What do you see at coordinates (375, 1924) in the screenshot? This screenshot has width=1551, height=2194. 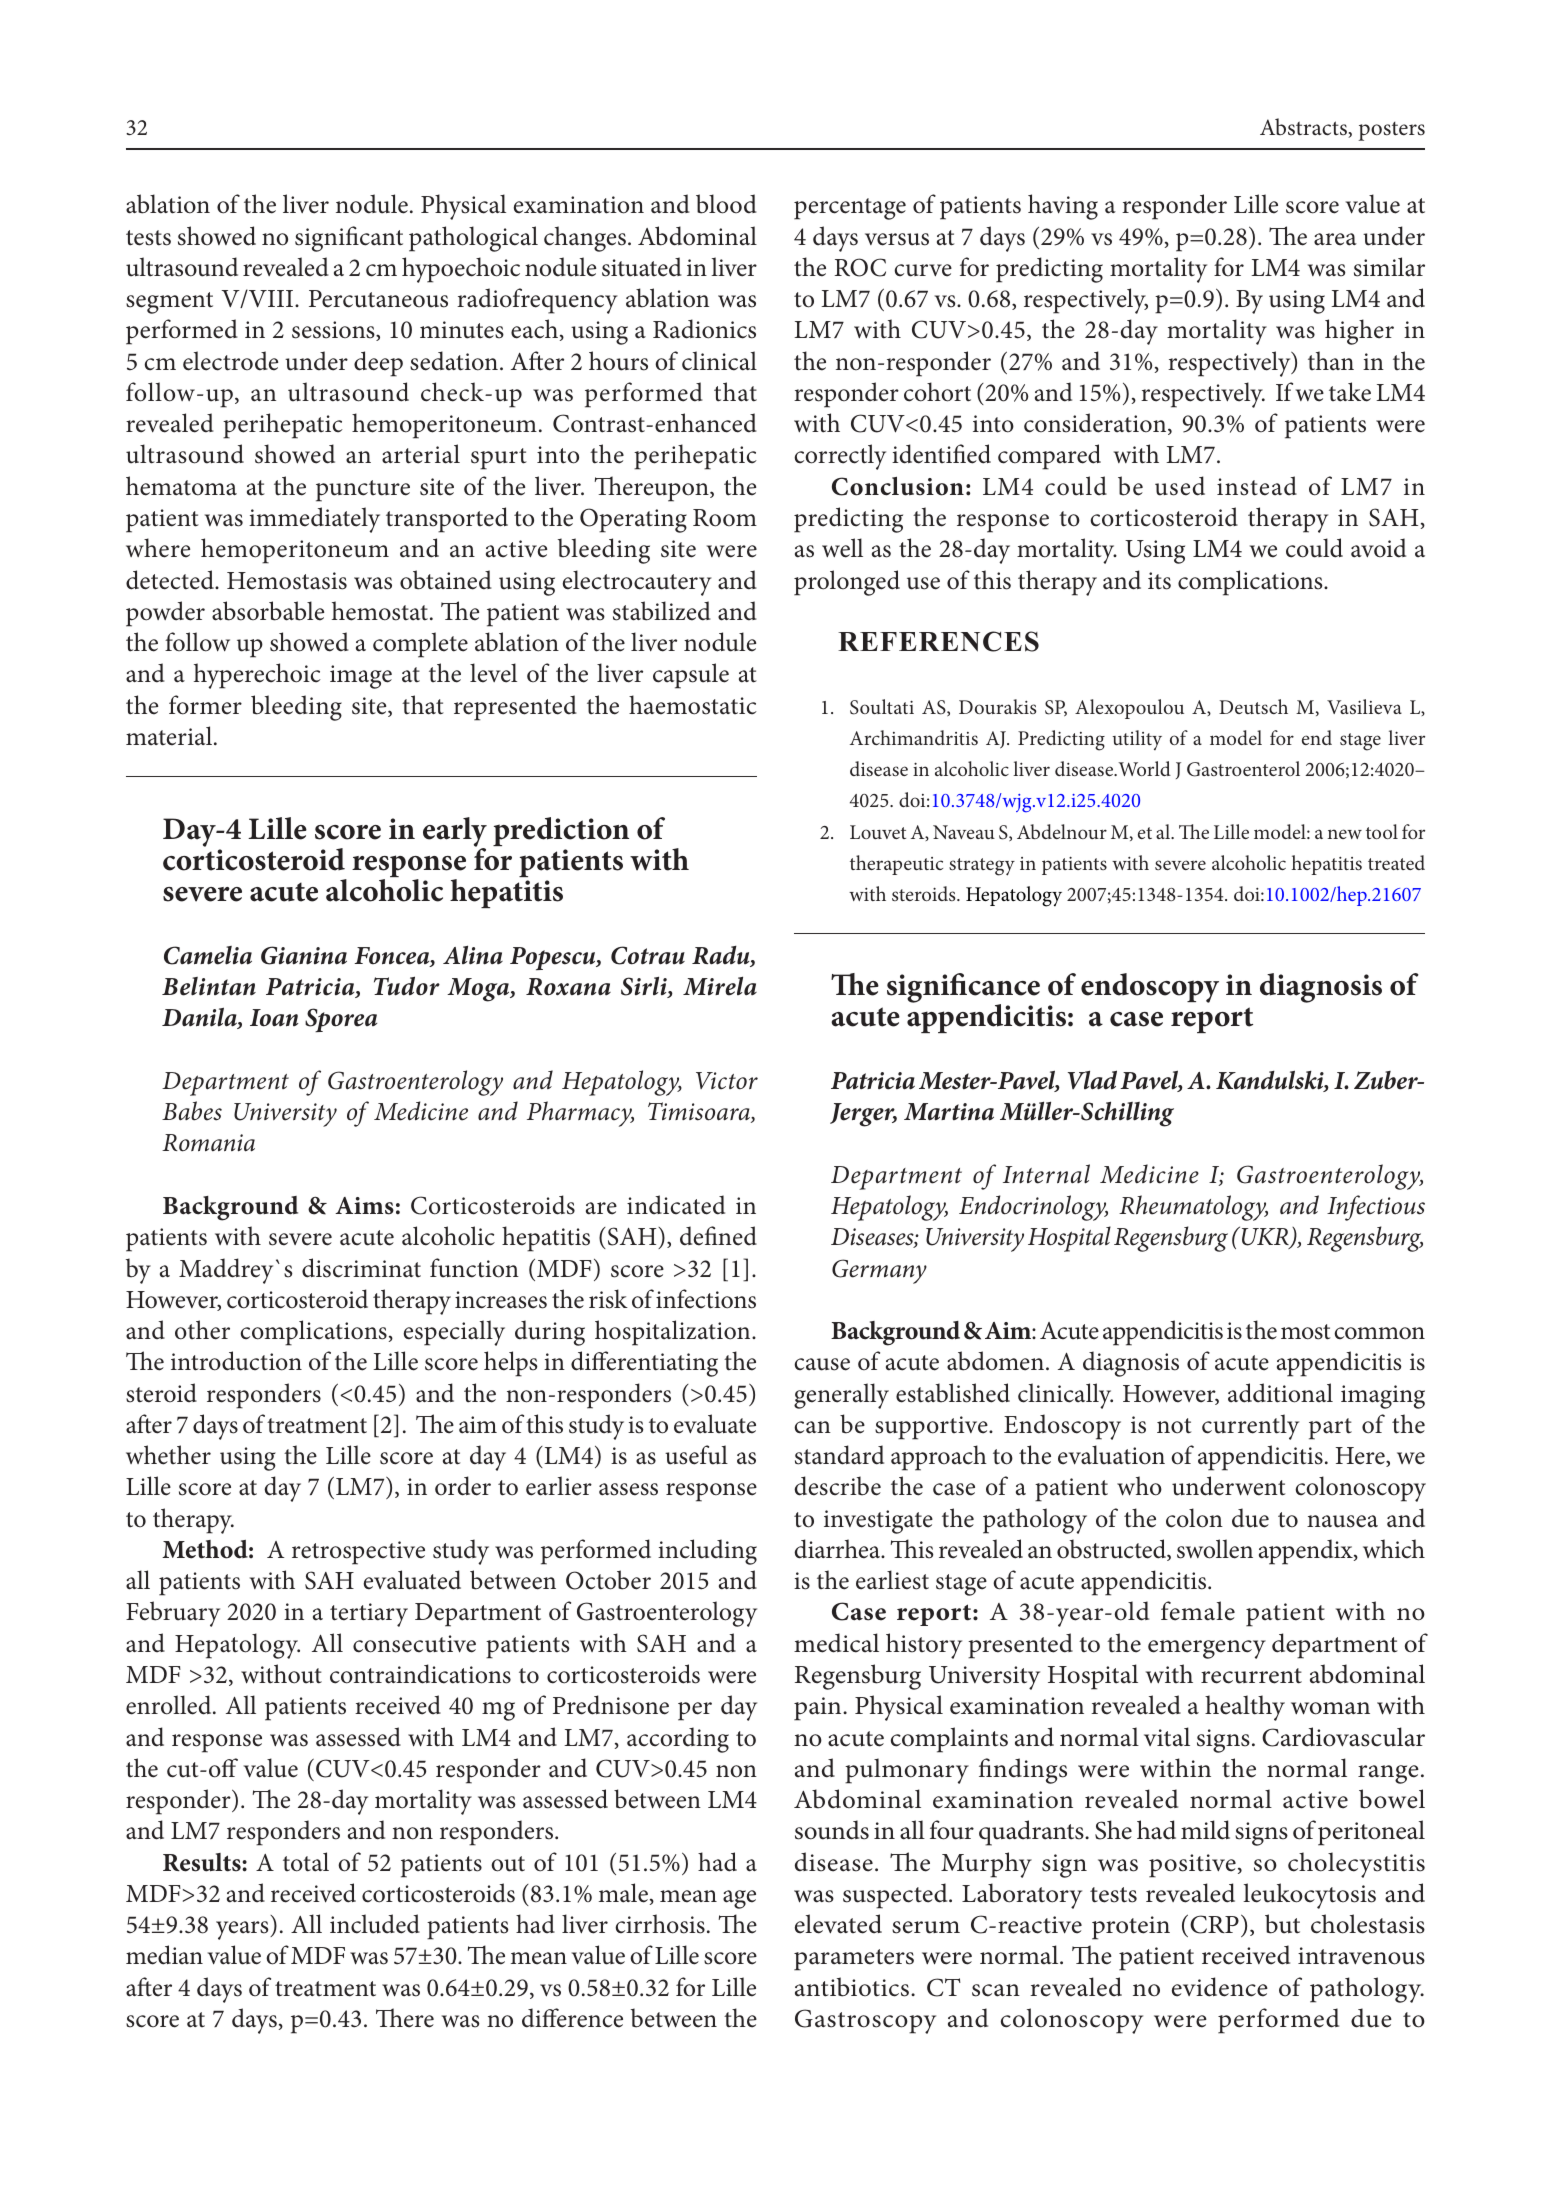 I see `included` at bounding box center [375, 1924].
